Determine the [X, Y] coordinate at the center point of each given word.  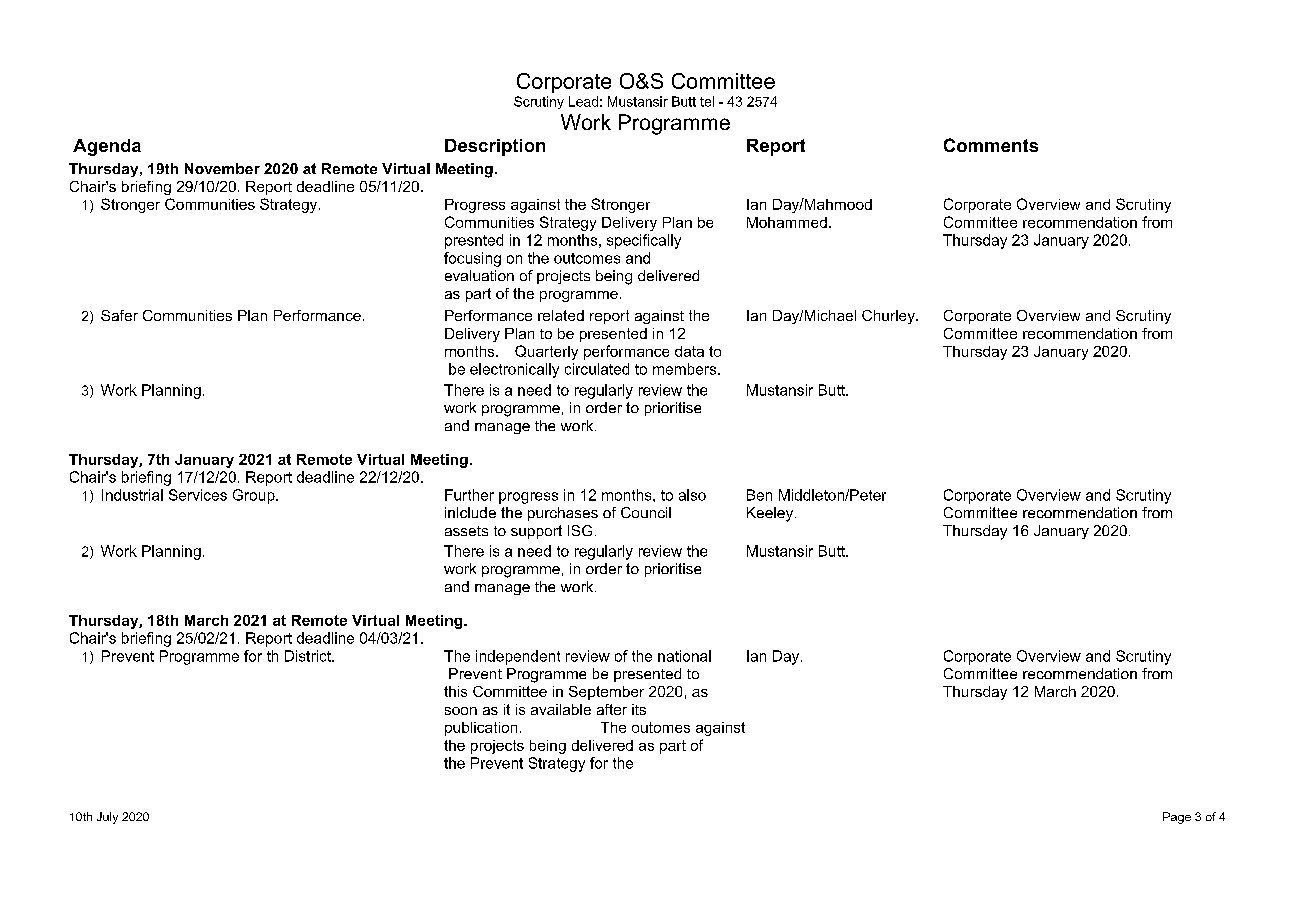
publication [481, 729]
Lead [583, 101]
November [222, 168]
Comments [991, 145]
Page [1177, 818]
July [107, 818]
